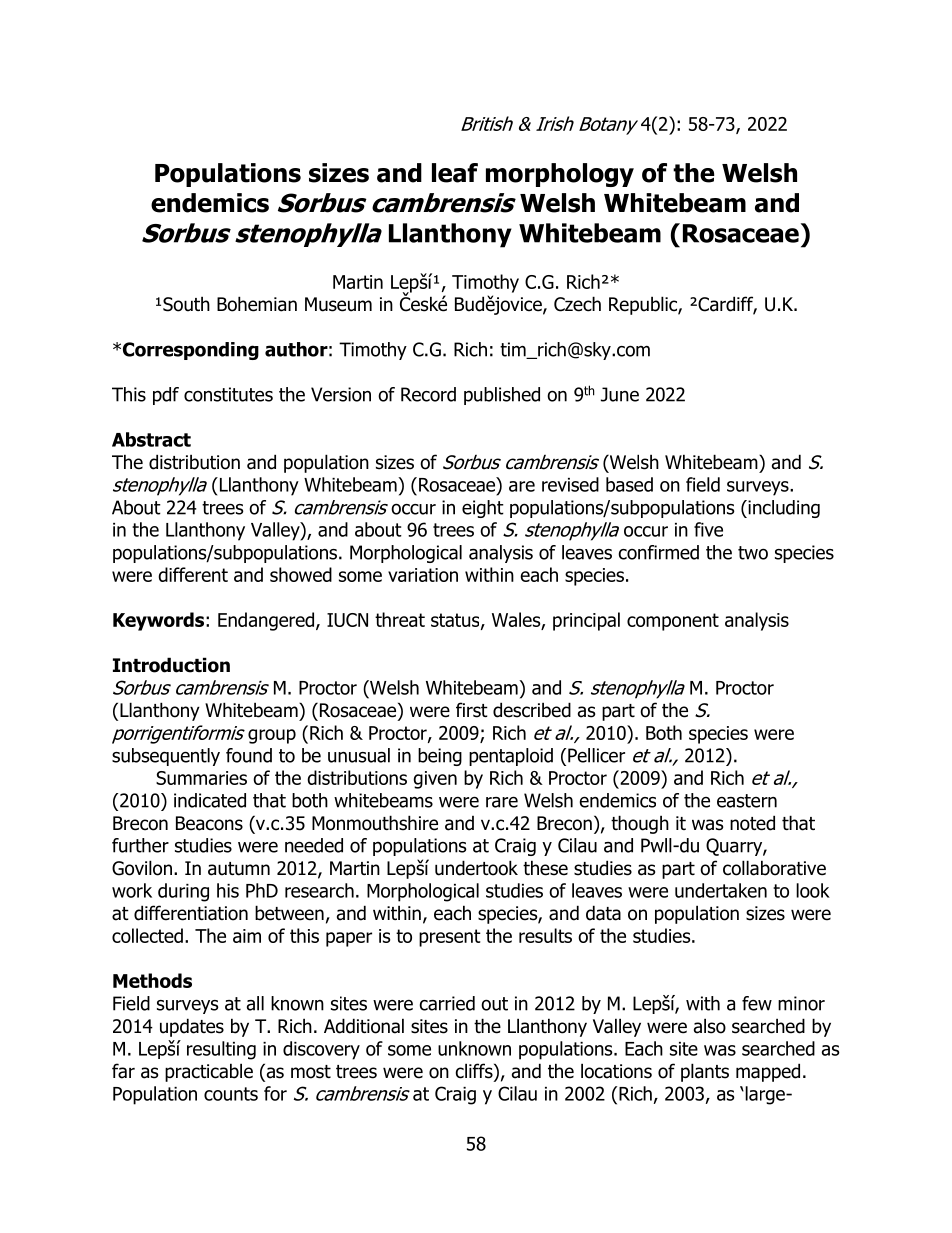 The width and height of the screenshot is (952, 1233). What do you see at coordinates (151, 439) in the screenshot?
I see `Abstract` at bounding box center [151, 439].
